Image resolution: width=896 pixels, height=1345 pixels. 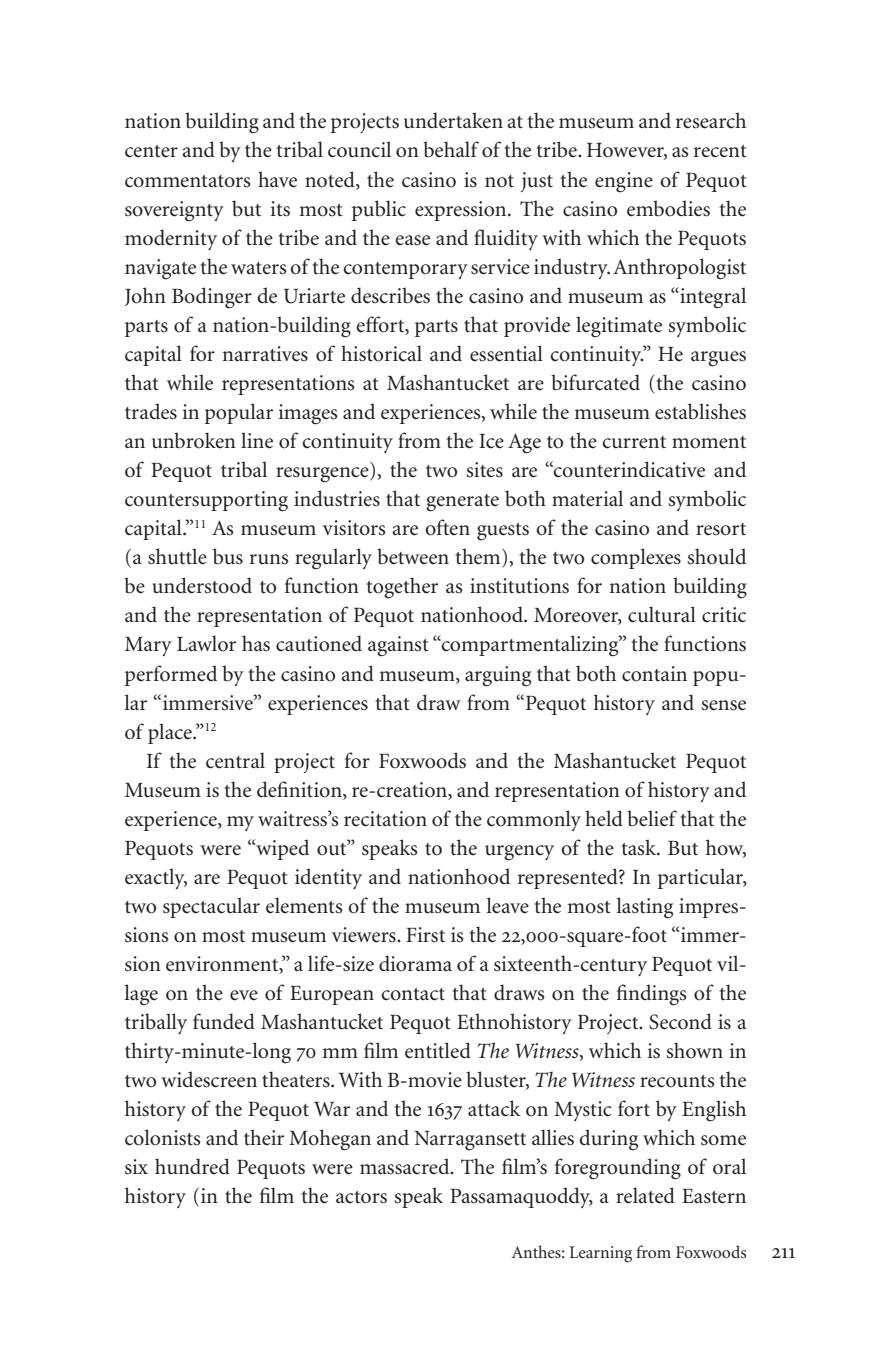 I want to click on massacred, so click(x=406, y=1166).
